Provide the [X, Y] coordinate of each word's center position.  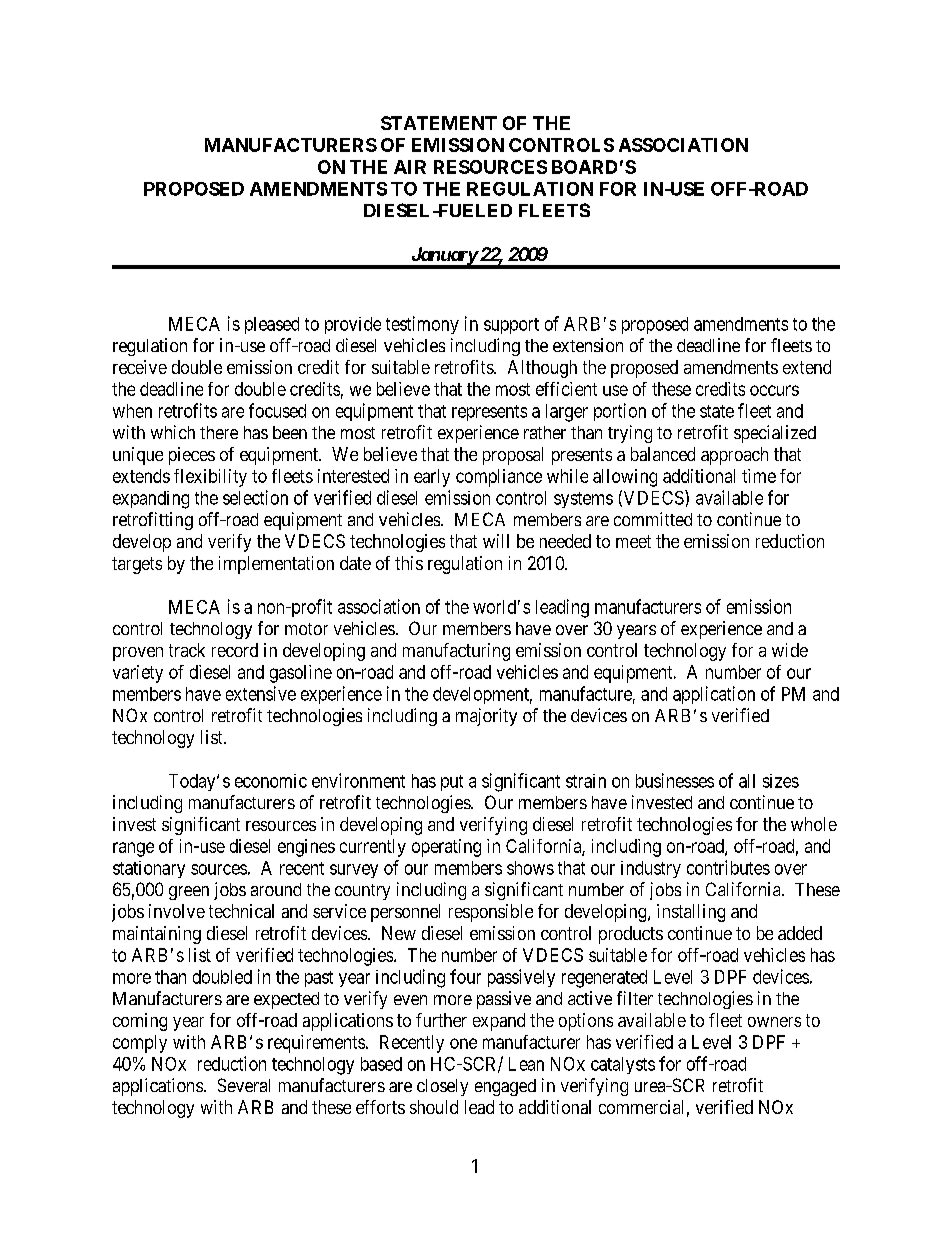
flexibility [210, 478]
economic [271, 781]
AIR [410, 167]
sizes [781, 781]
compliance [499, 478]
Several [244, 1085]
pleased [272, 325]
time [759, 476]
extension [588, 345]
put [452, 783]
